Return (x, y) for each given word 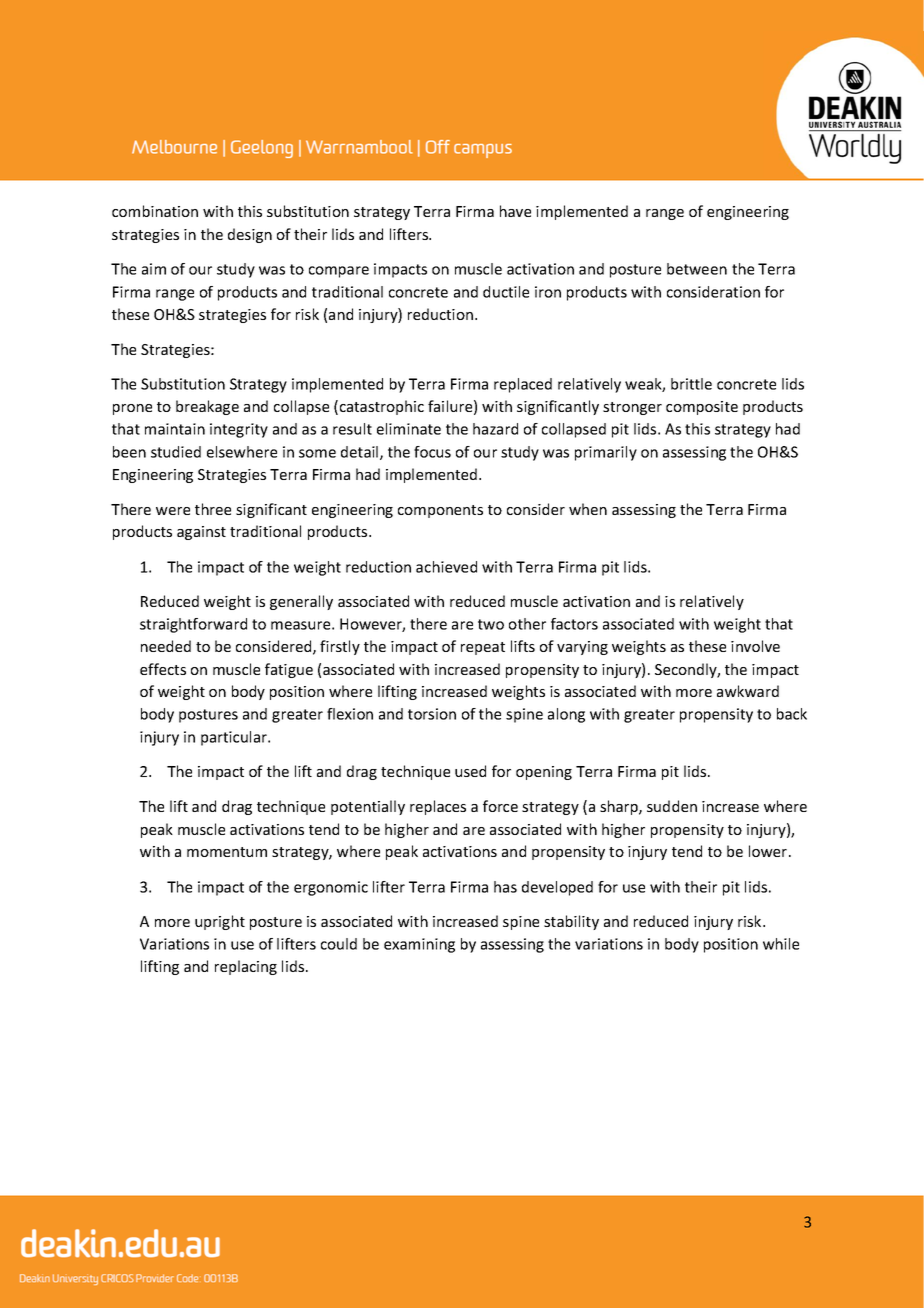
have (515, 211)
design (250, 235)
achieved (446, 567)
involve (755, 646)
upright (220, 922)
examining (419, 945)
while (781, 944)
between (697, 269)
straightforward (193, 625)
